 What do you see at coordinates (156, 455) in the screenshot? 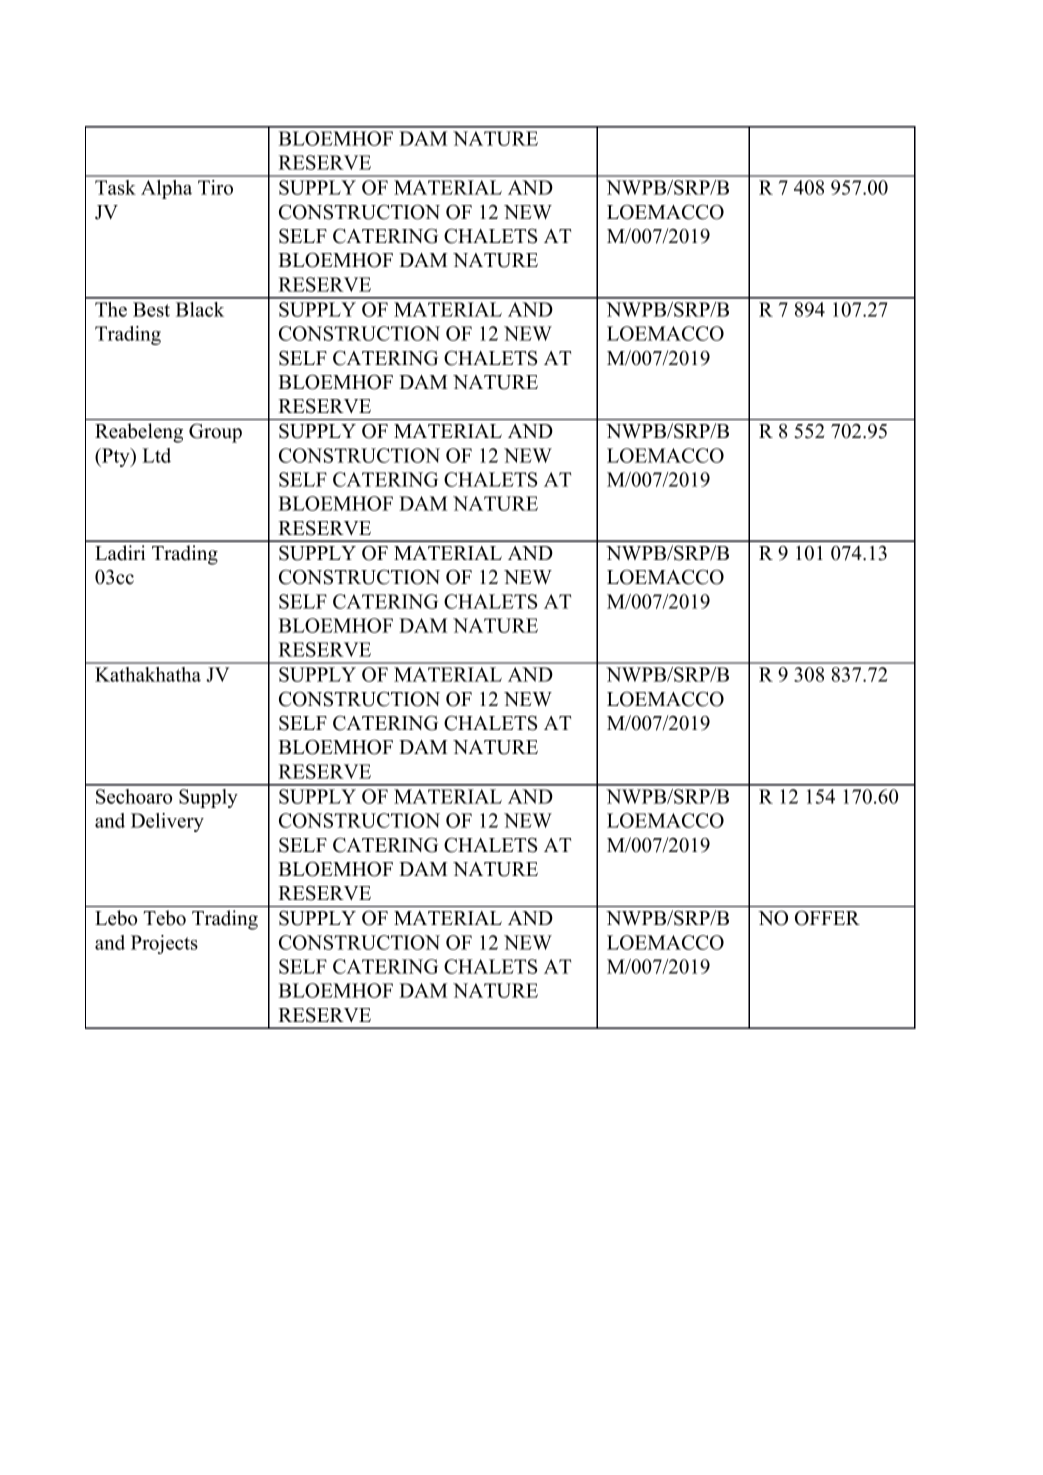
I see `Ltd` at bounding box center [156, 455].
